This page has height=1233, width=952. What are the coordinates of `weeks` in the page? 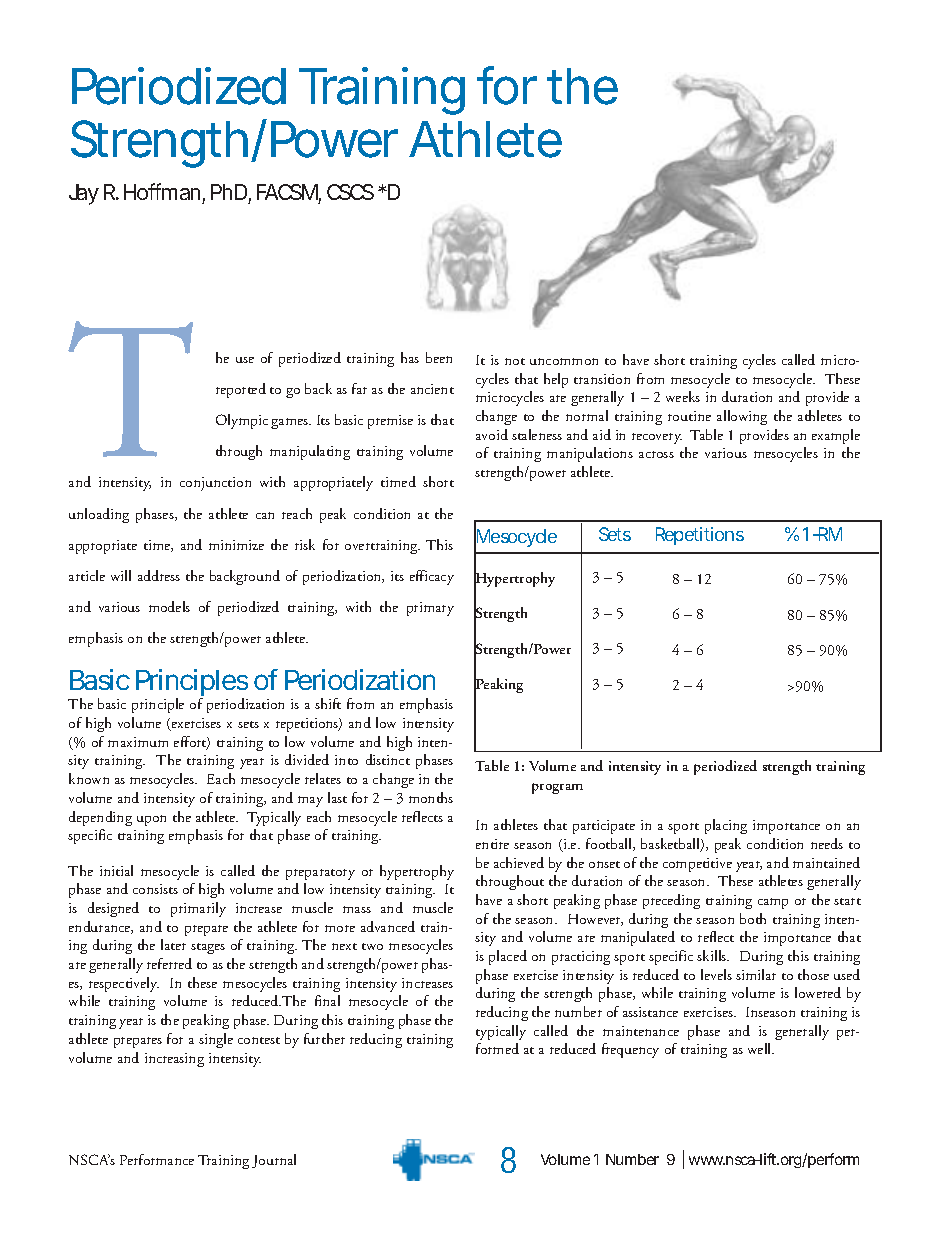 It's located at (683, 396).
